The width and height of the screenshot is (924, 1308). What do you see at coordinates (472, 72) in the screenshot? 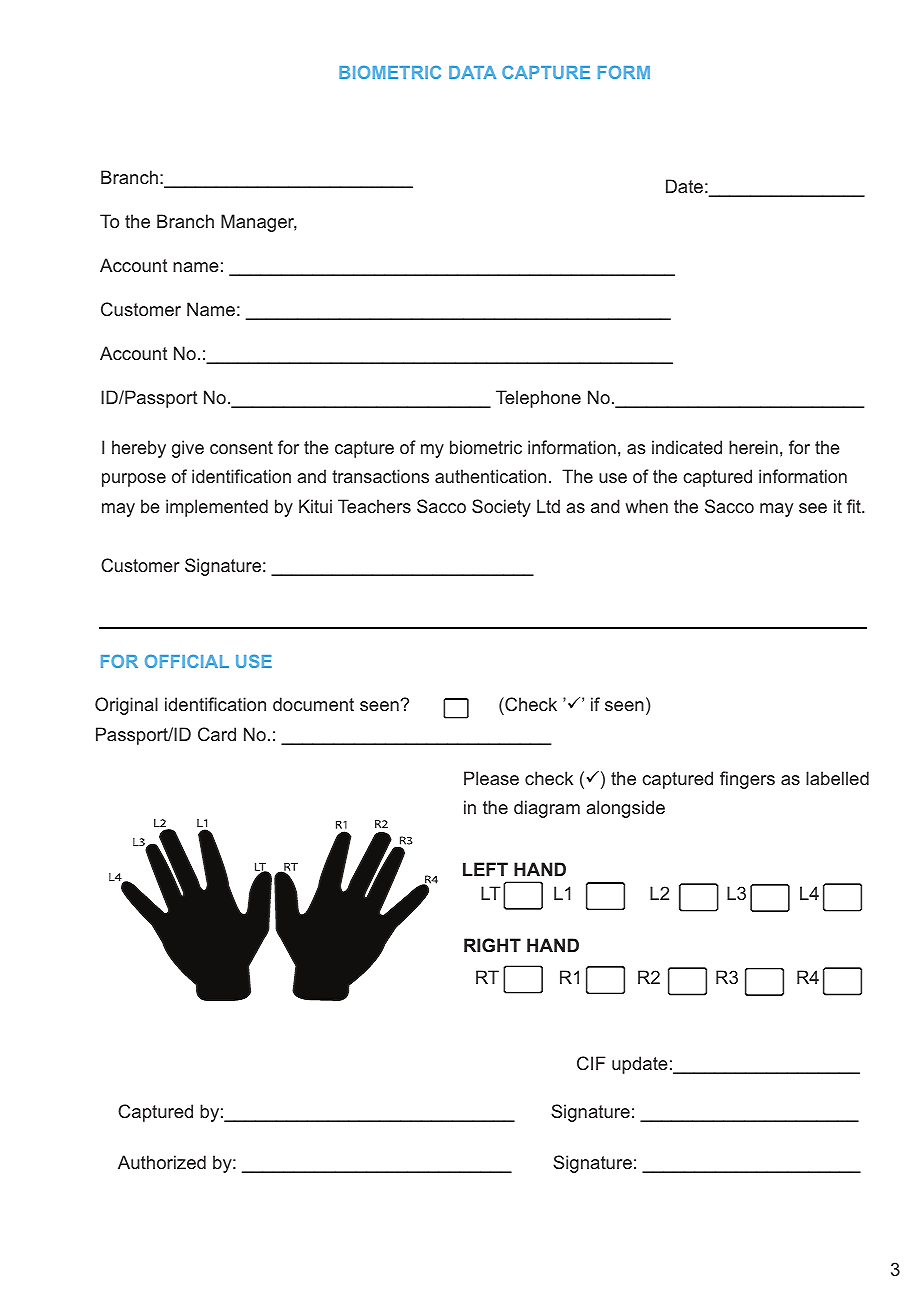
I see `DATA` at bounding box center [472, 72].
